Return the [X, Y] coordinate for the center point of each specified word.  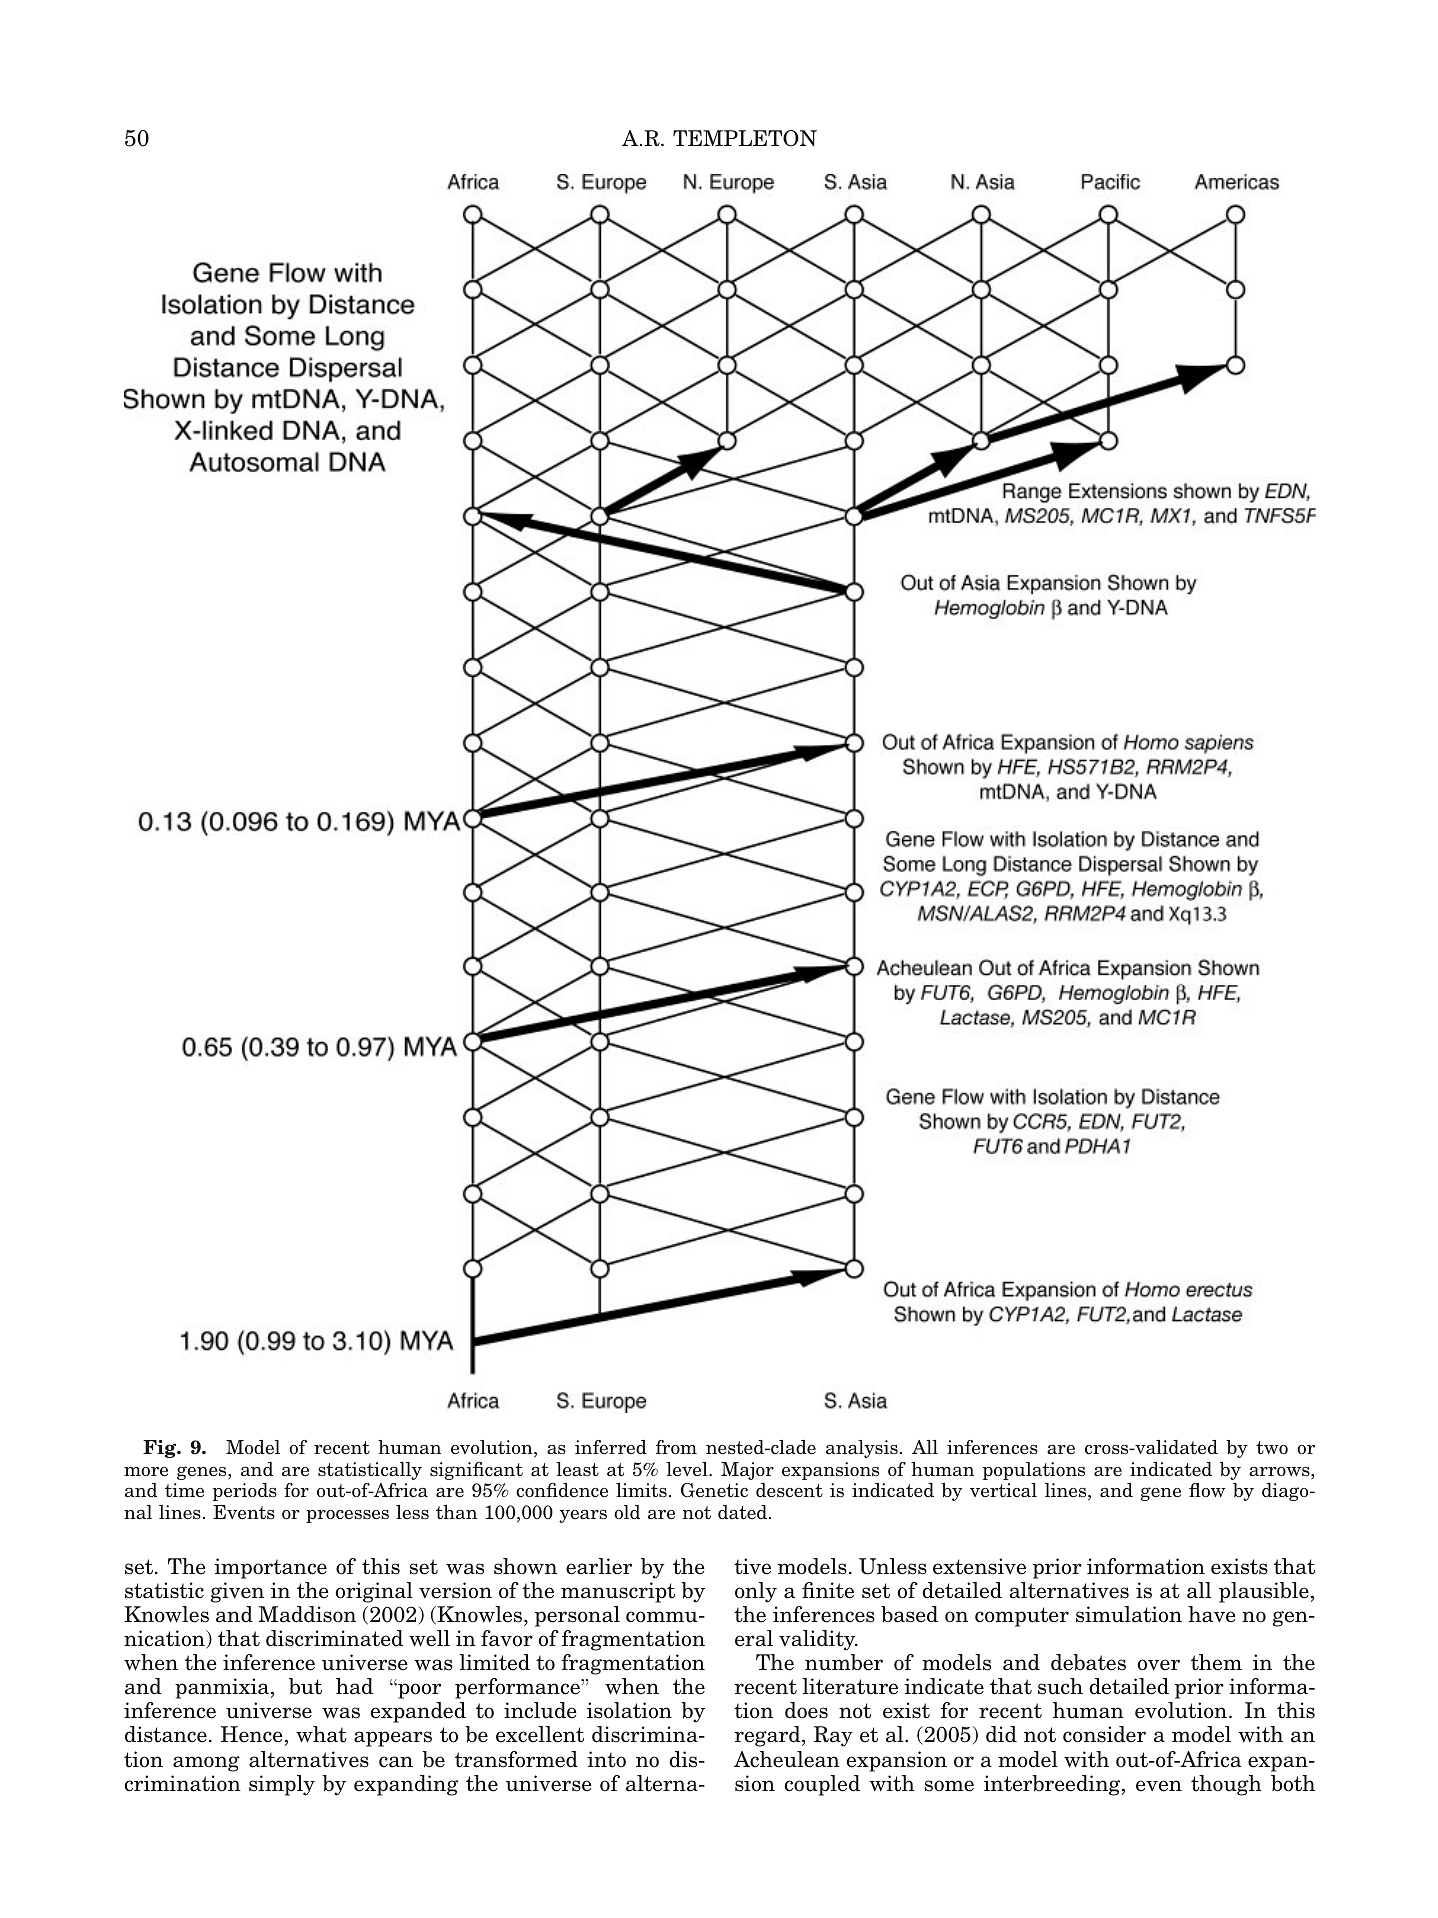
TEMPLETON [745, 138]
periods [245, 1492]
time [184, 1490]
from [676, 1447]
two [1272, 1448]
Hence [252, 1734]
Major [747, 1471]
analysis [862, 1449]
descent [789, 1490]
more [146, 1472]
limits [641, 1490]
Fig [161, 1449]
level [688, 1469]
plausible [1264, 1592]
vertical [1003, 1490]
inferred [611, 1447]
